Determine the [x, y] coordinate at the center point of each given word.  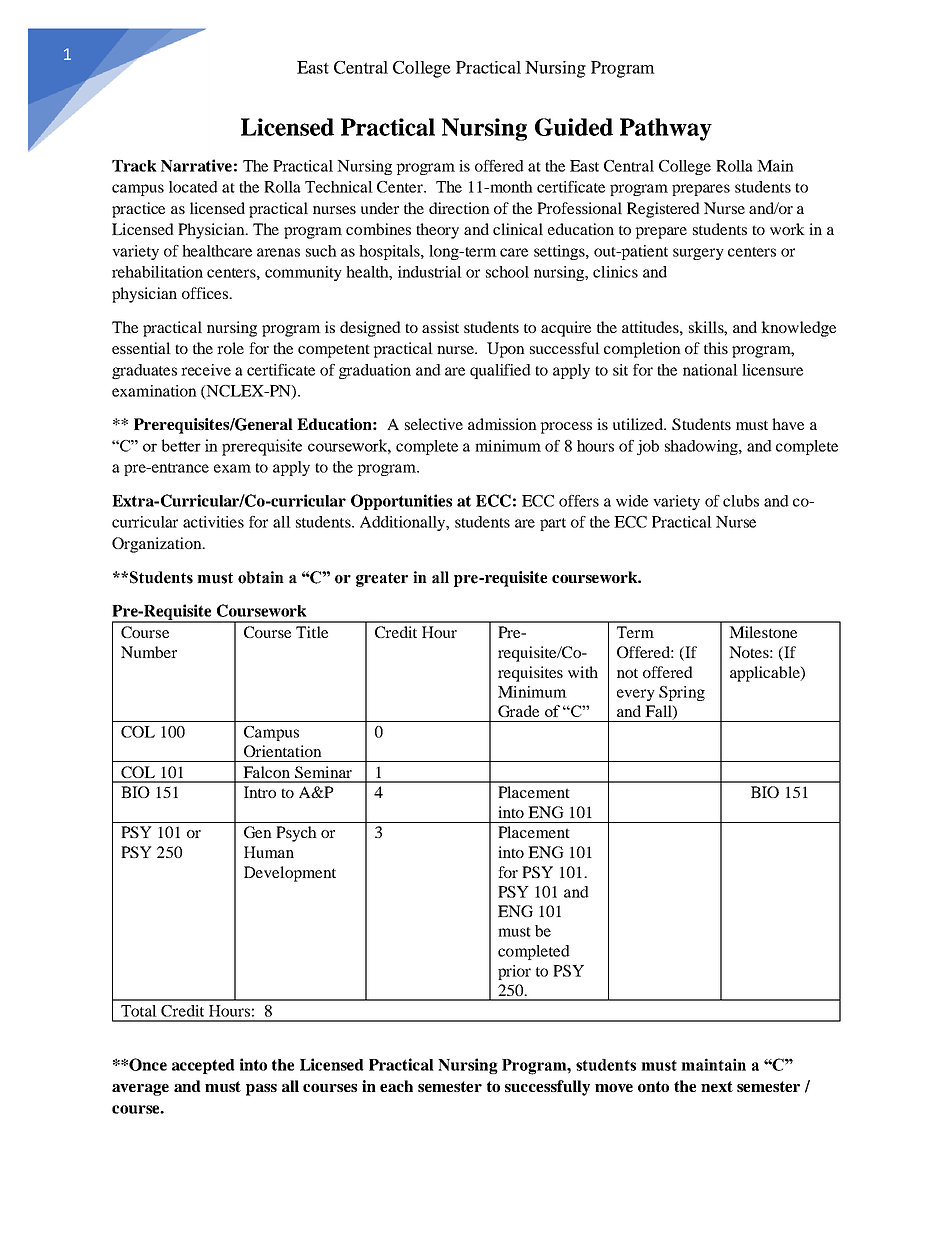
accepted [203, 1066]
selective [434, 424]
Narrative [196, 165]
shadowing [702, 447]
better [181, 445]
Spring [682, 693]
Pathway [666, 129]
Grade [518, 711]
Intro [260, 792]
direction [459, 208]
